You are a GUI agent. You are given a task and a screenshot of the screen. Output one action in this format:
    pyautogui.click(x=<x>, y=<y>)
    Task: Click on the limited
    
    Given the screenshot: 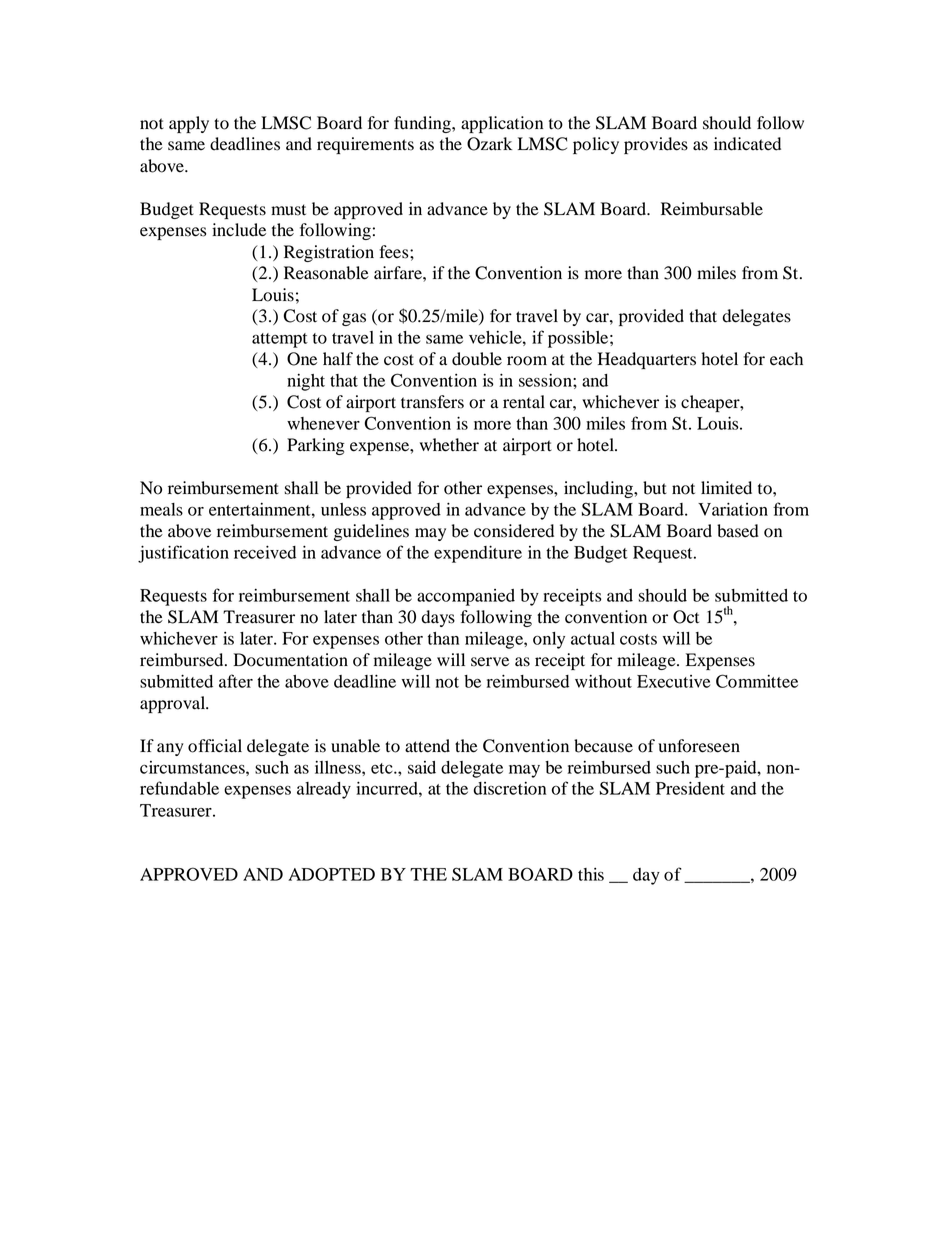 What is the action you would take?
    pyautogui.click(x=726, y=488)
